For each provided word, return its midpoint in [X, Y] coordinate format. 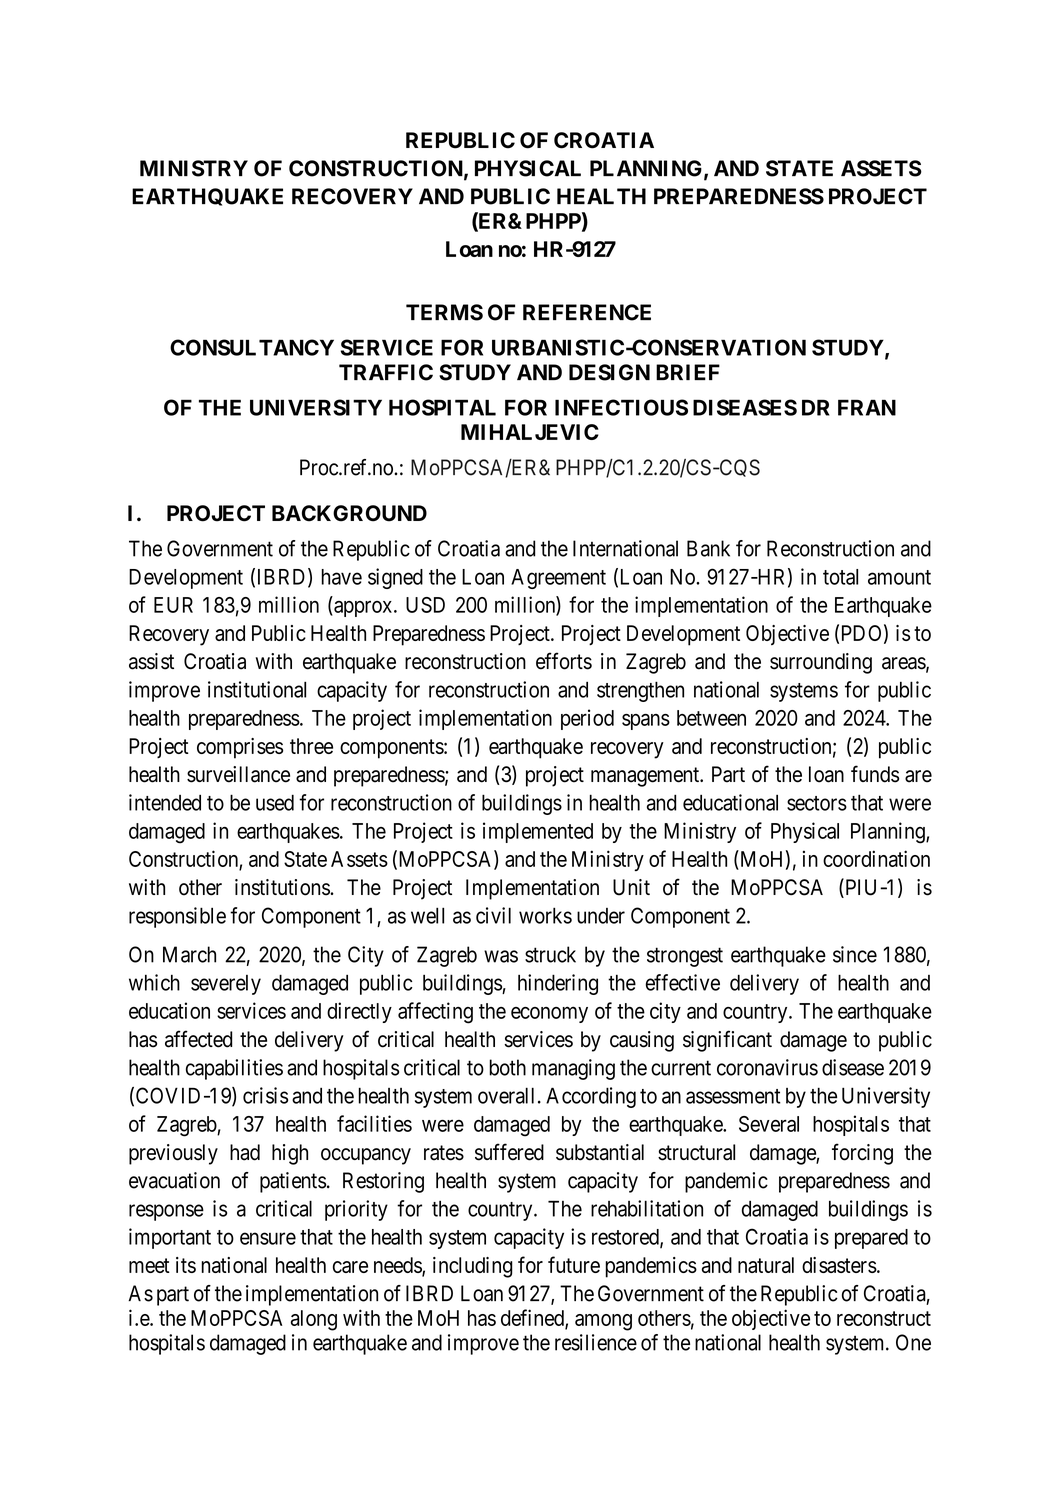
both [507, 1067]
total [840, 577]
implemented [538, 832]
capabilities [234, 1069]
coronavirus [767, 1067]
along [314, 1320]
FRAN [867, 407]
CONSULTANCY [252, 347]
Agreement [558, 579]
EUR [173, 605]
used [275, 802]
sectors [817, 803]
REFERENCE [587, 312]
